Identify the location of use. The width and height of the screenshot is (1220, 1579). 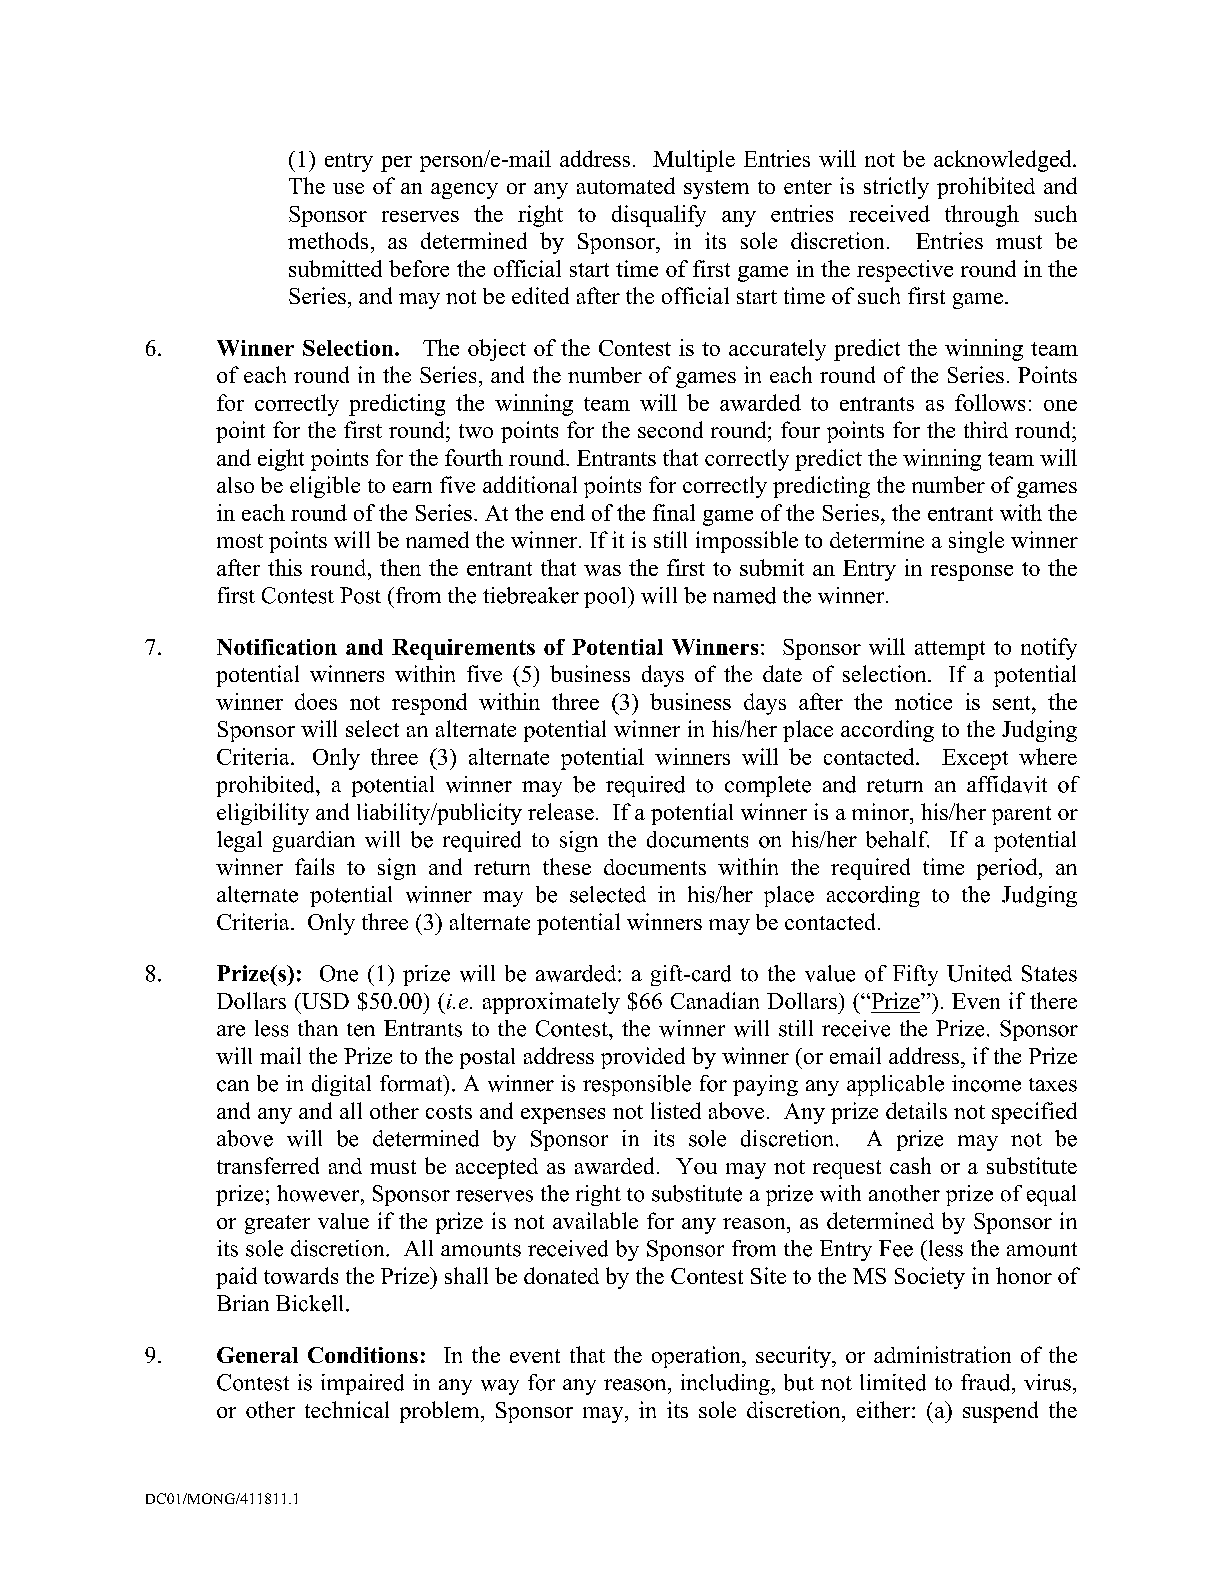
(348, 188).
